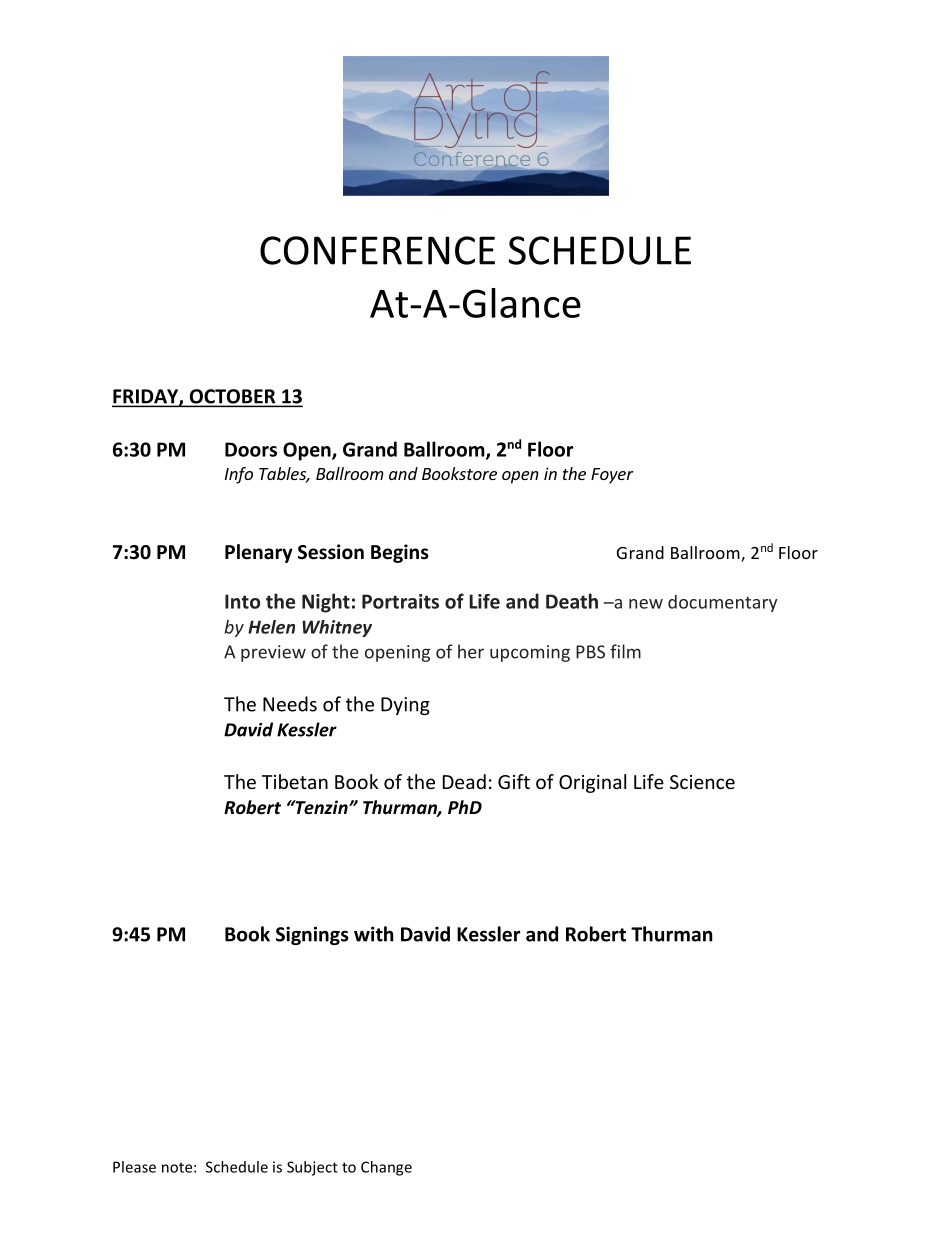 Image resolution: width=952 pixels, height=1233 pixels. I want to click on CONFERENCE, so click(377, 250).
